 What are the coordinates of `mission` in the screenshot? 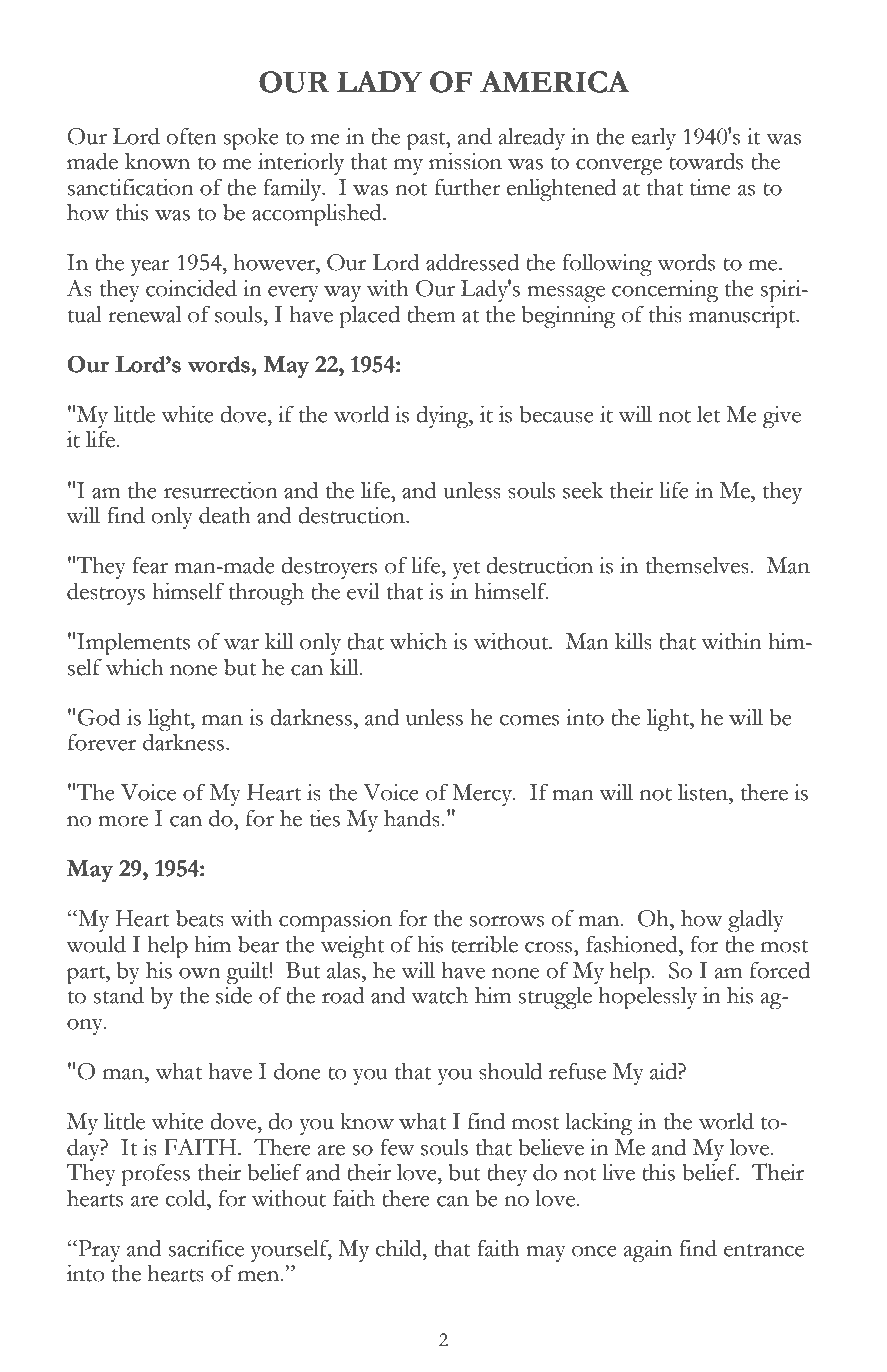 It's located at (465, 161).
